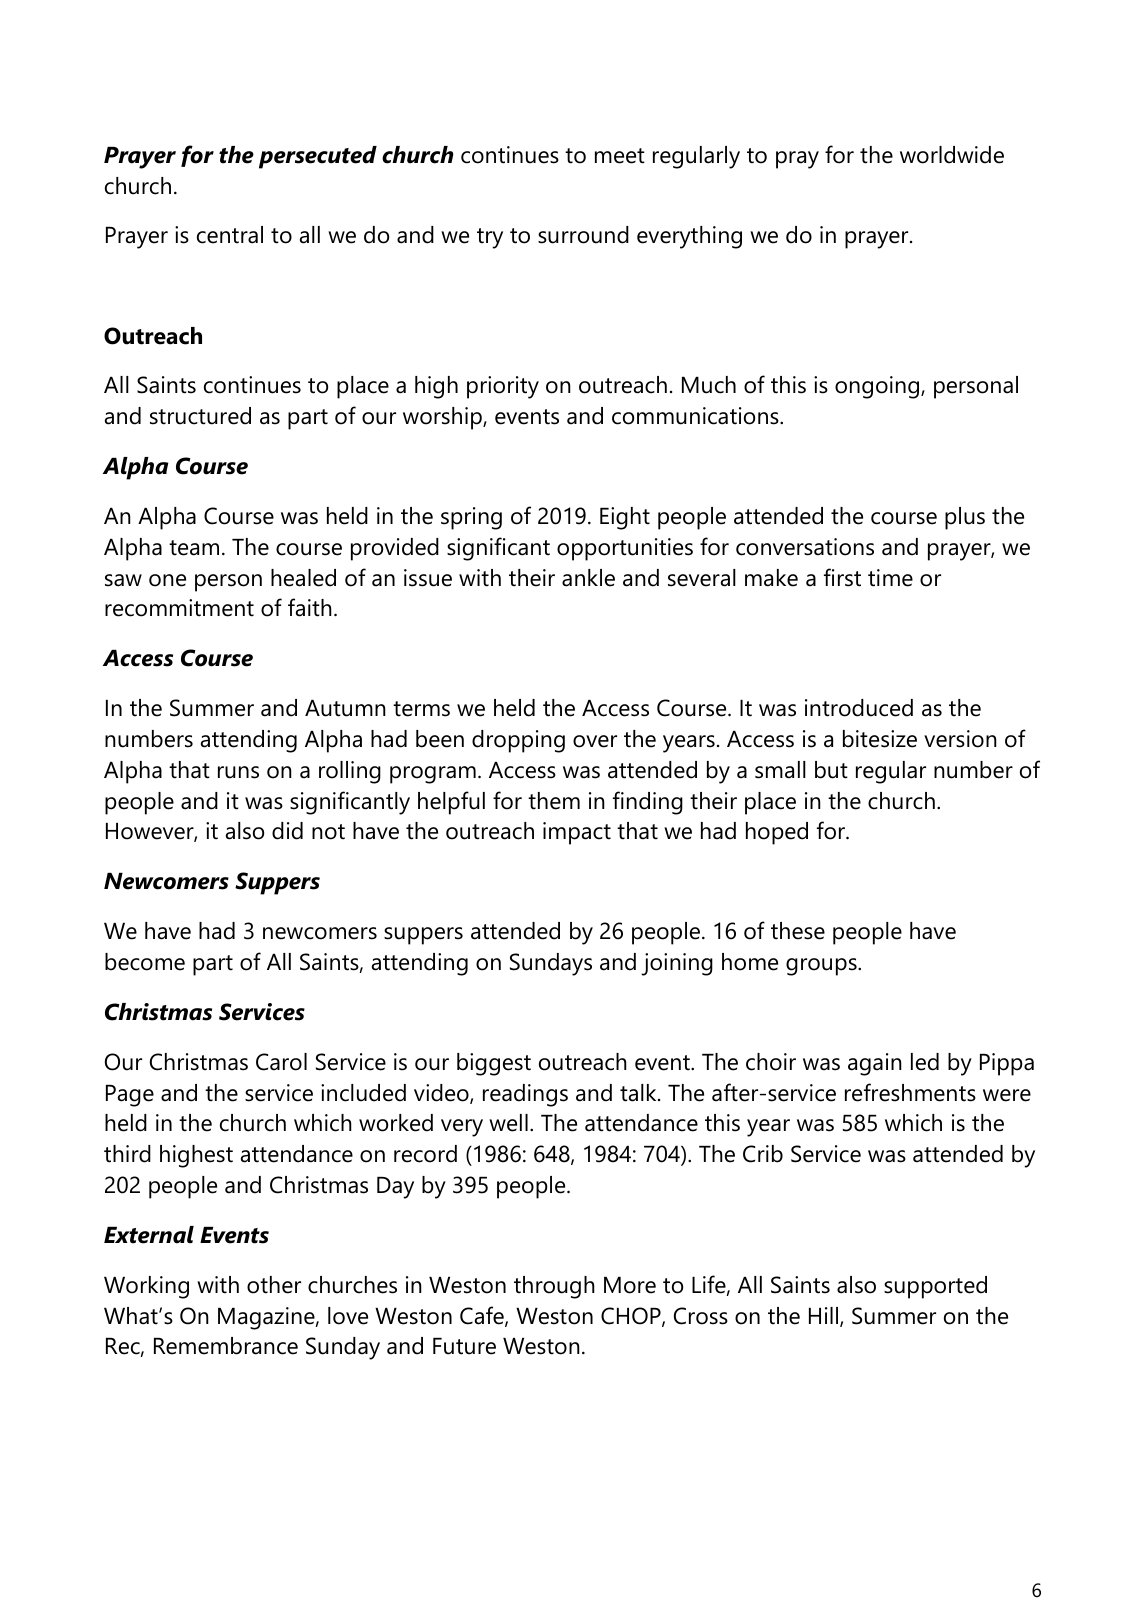  What do you see at coordinates (960, 739) in the image?
I see `version` at bounding box center [960, 739].
